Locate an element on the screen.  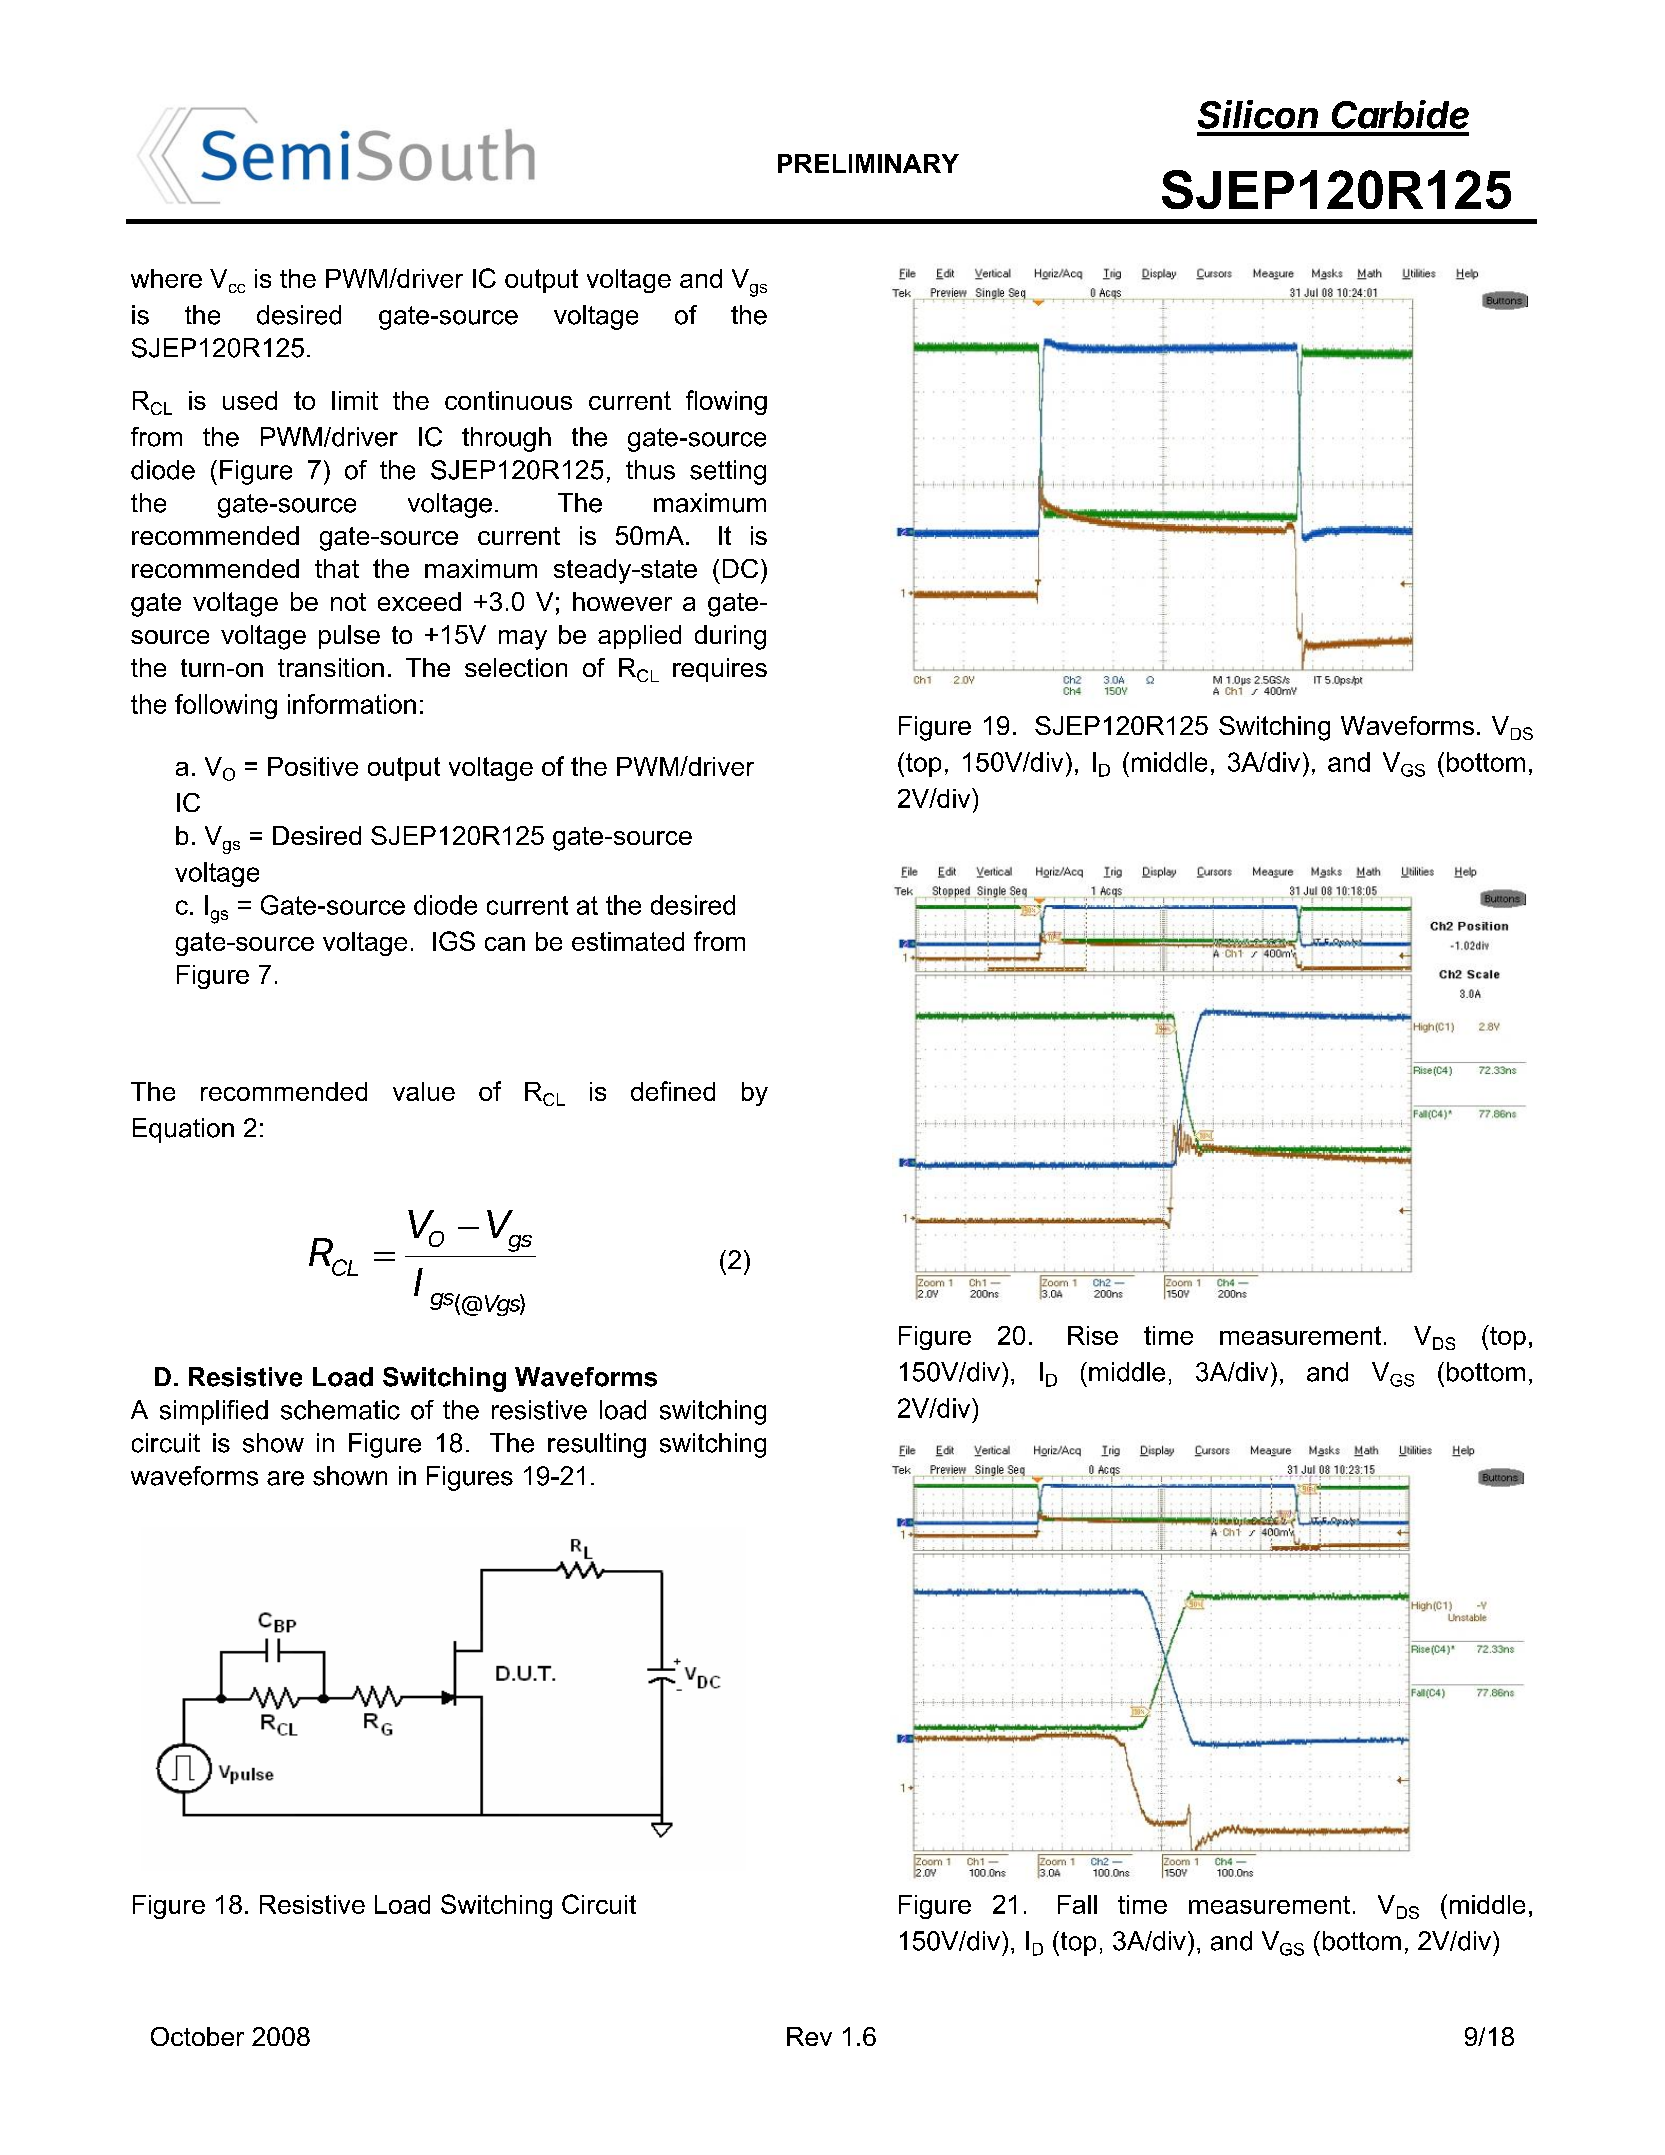
defined is located at coordinates (673, 1091).
